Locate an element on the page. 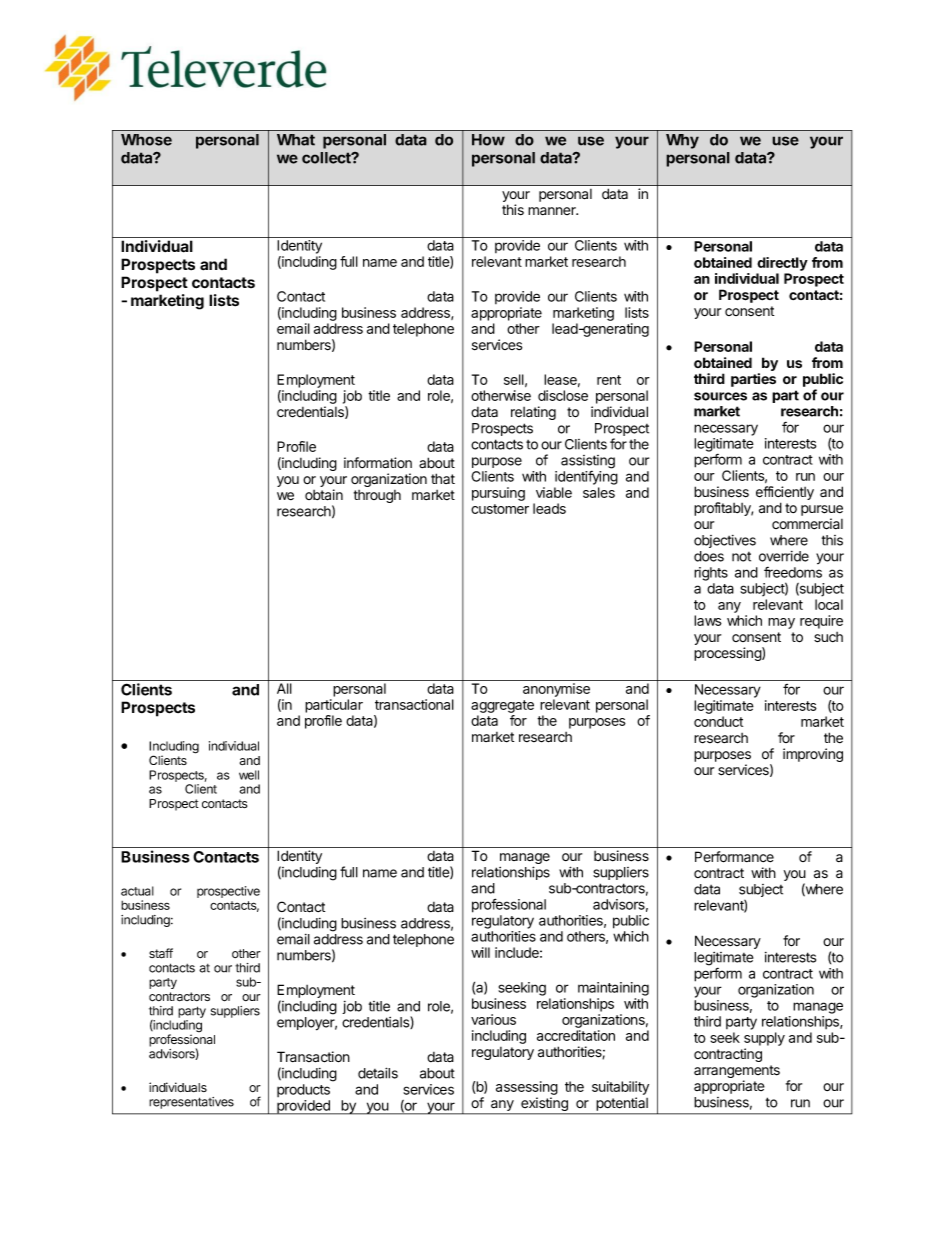 Image resolution: width=952 pixels, height=1233 pixels. representatives is located at coordinates (191, 1103).
